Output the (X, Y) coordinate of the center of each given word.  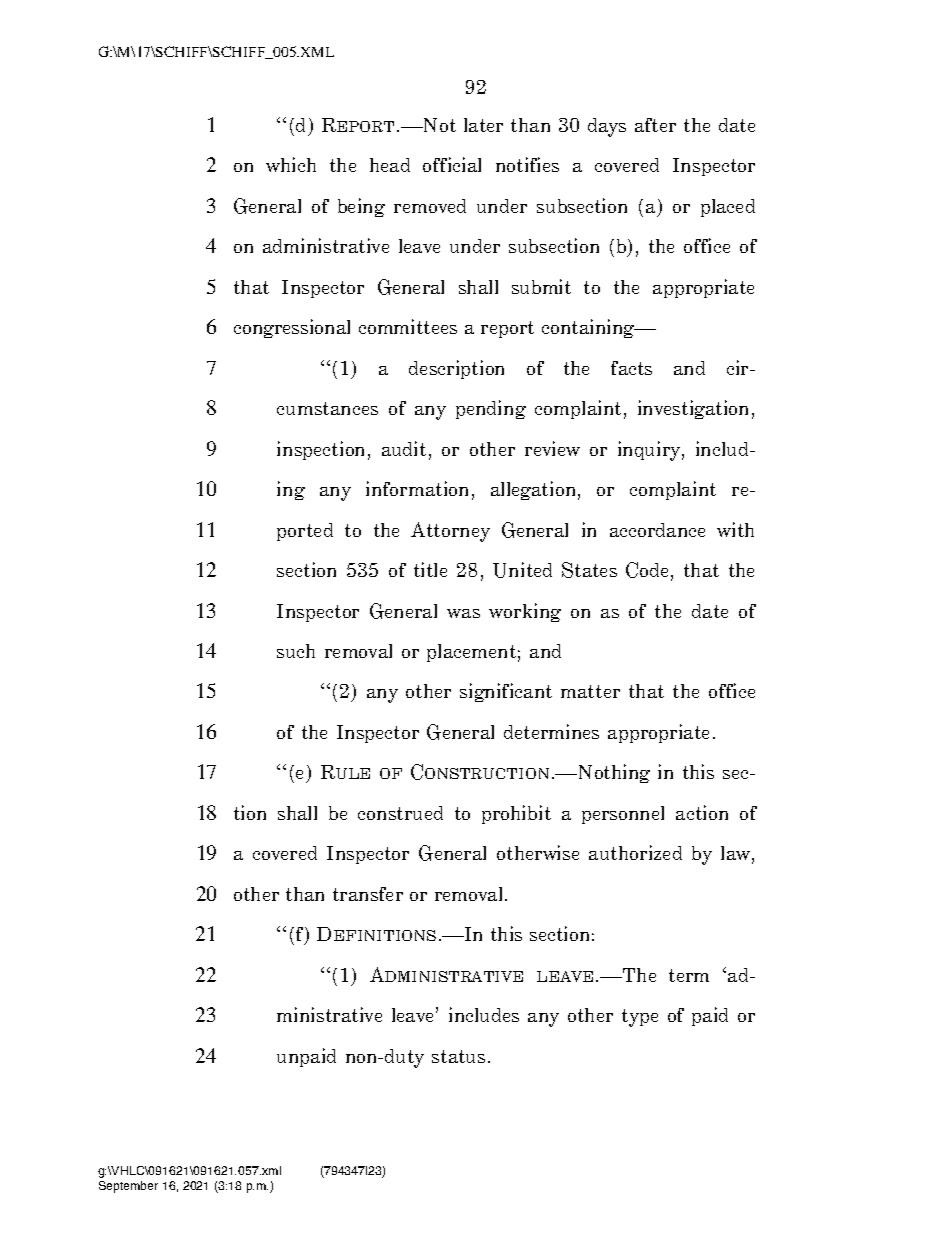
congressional (292, 328)
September (128, 1187)
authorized (635, 852)
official (452, 164)
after (655, 125)
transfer (368, 894)
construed (400, 813)
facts (631, 368)
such (296, 651)
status (458, 1056)
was (463, 613)
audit (404, 448)
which (291, 164)
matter (590, 691)
